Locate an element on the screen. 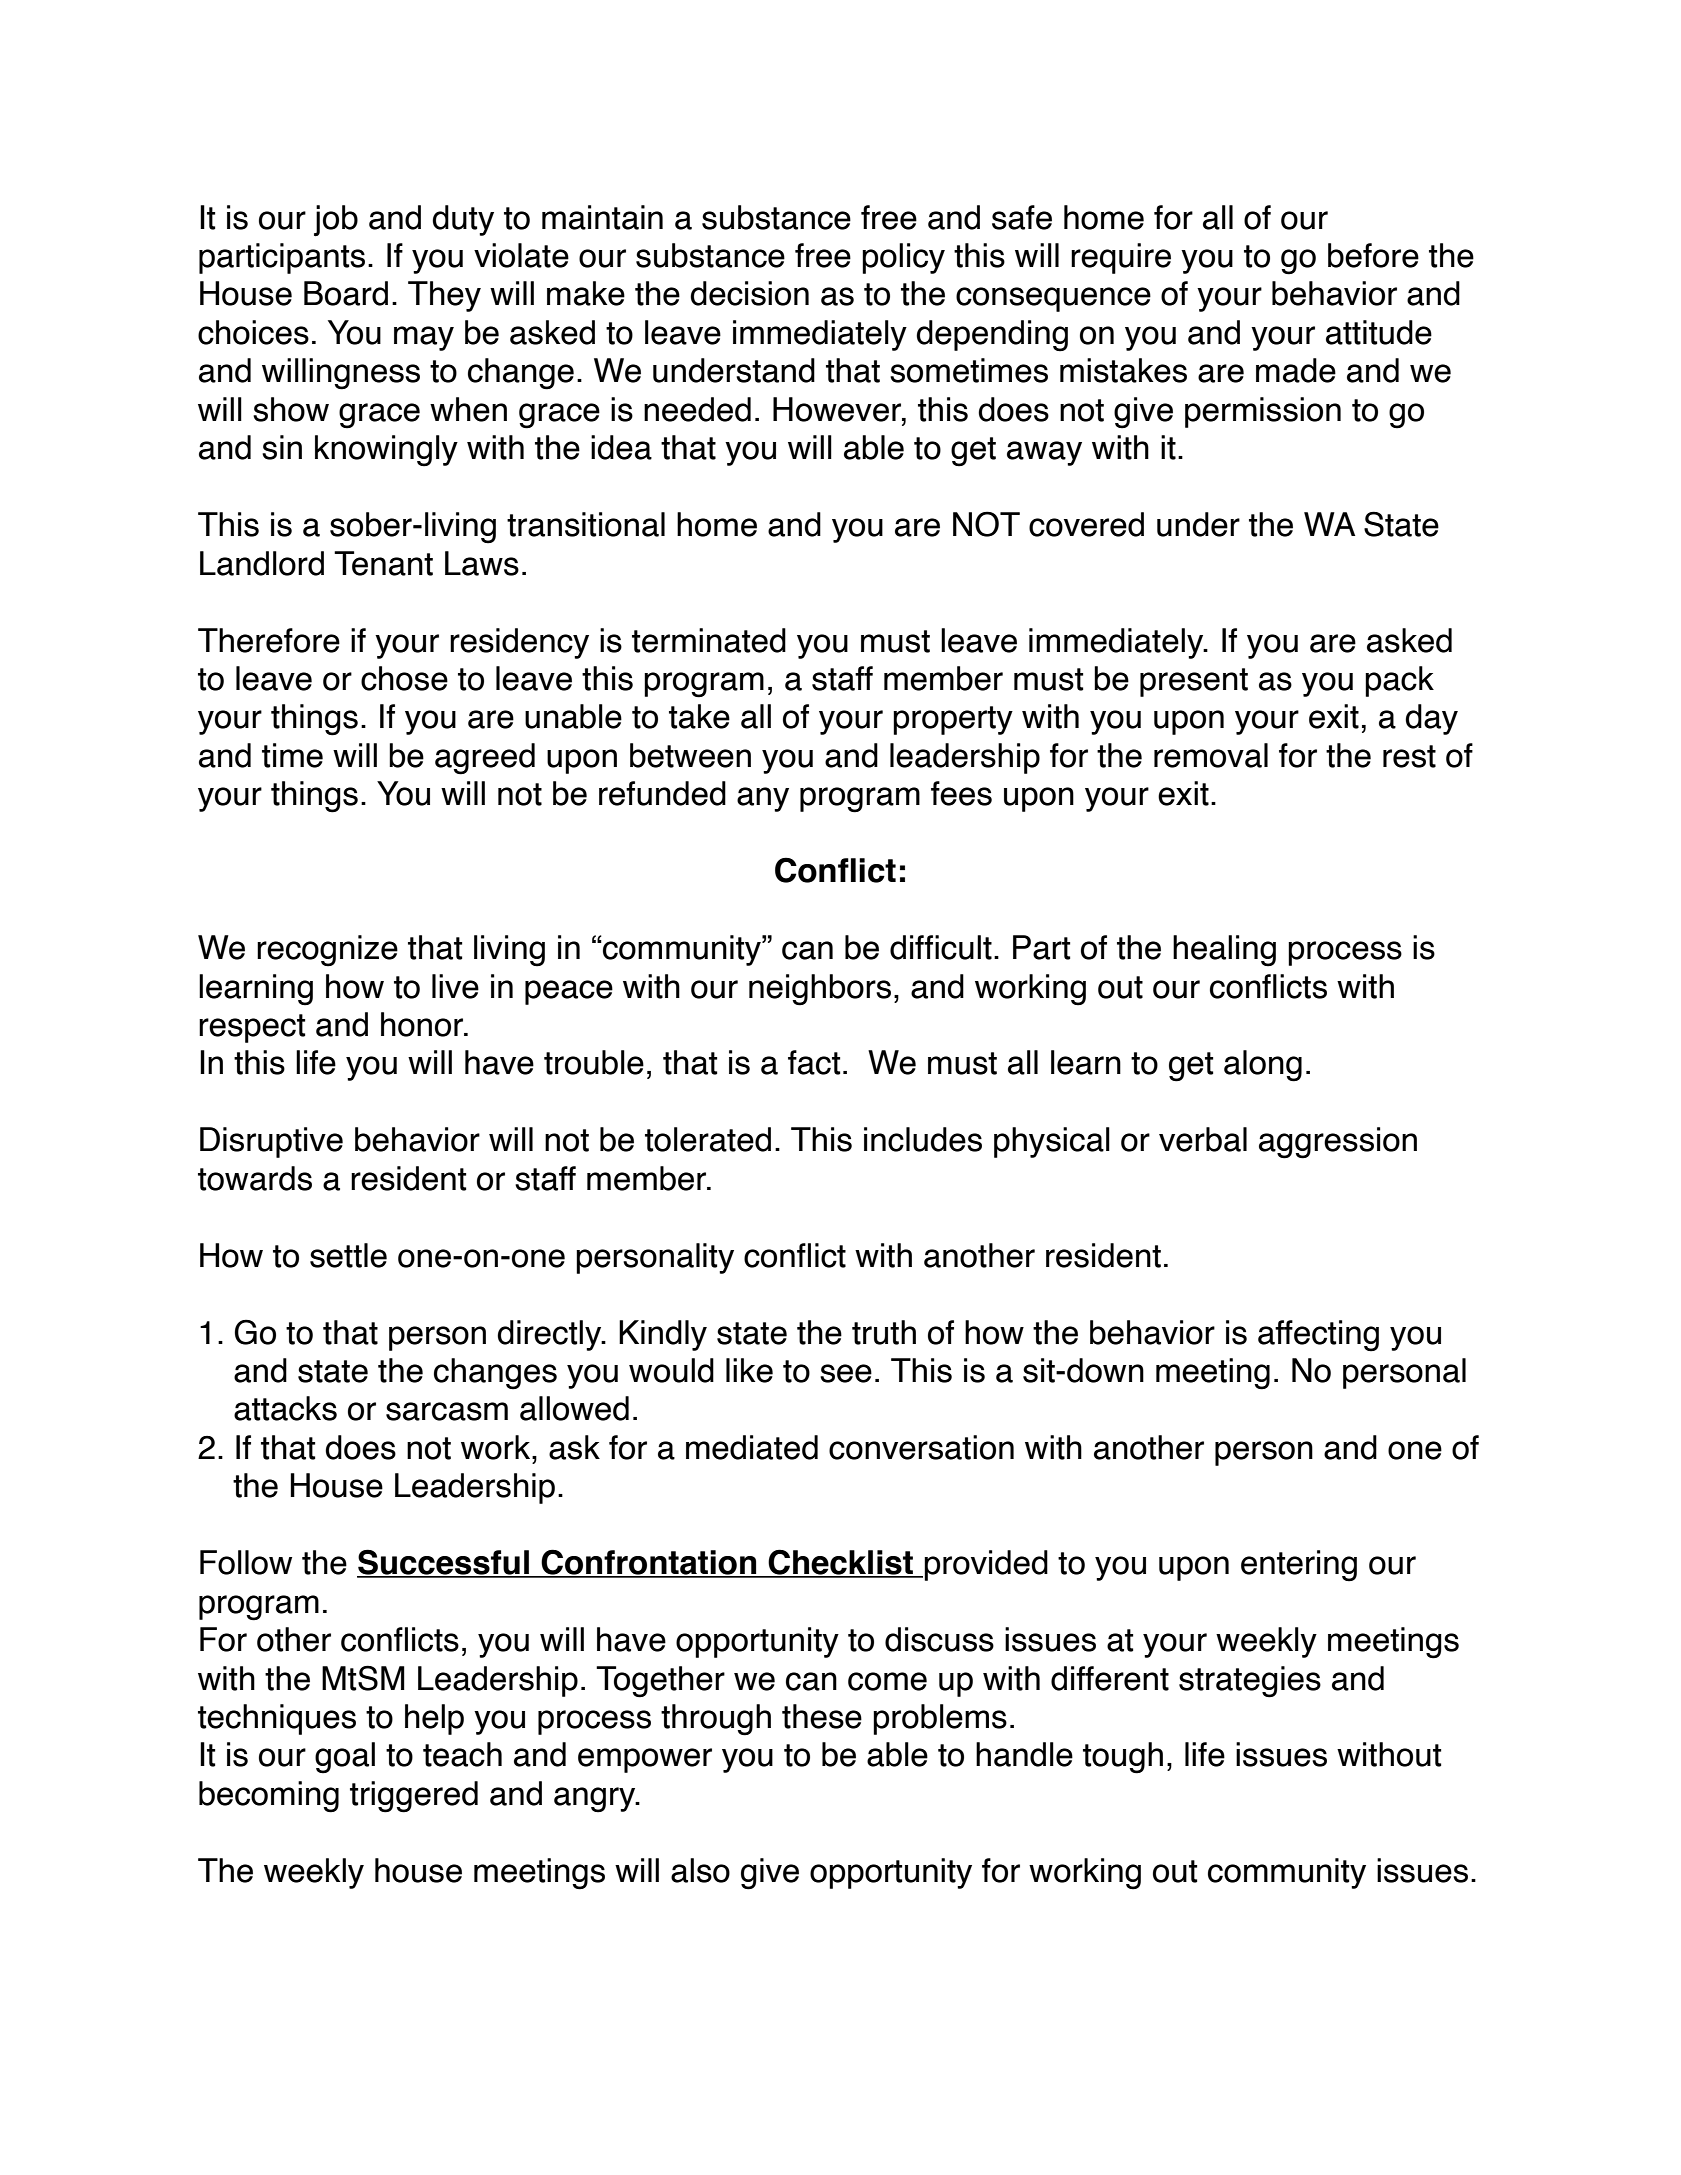 The width and height of the screenshot is (1681, 2175). Board is located at coordinates (346, 293).
